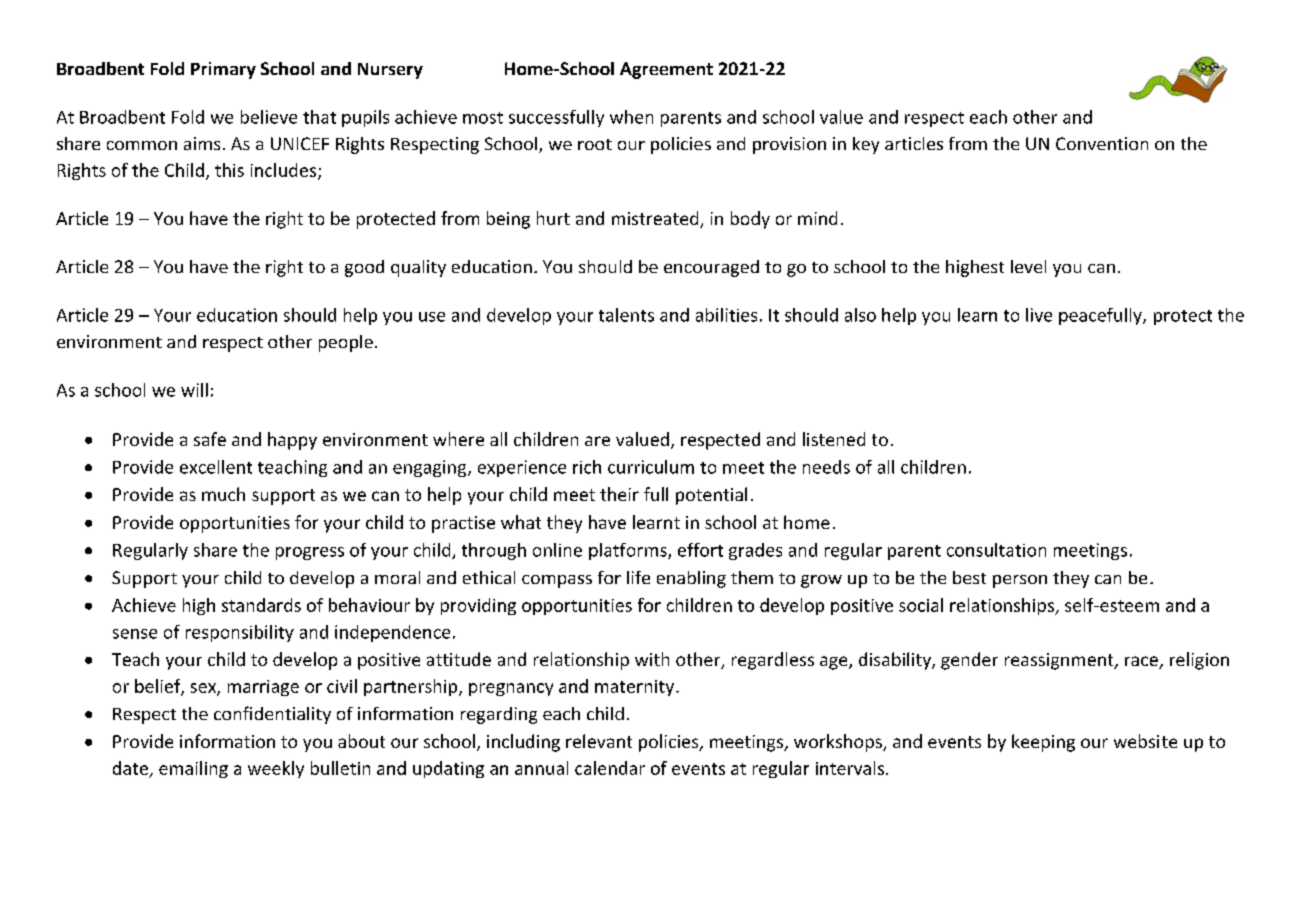 The image size is (1308, 924). Describe the element at coordinates (700, 550) in the page. I see `effort` at that location.
